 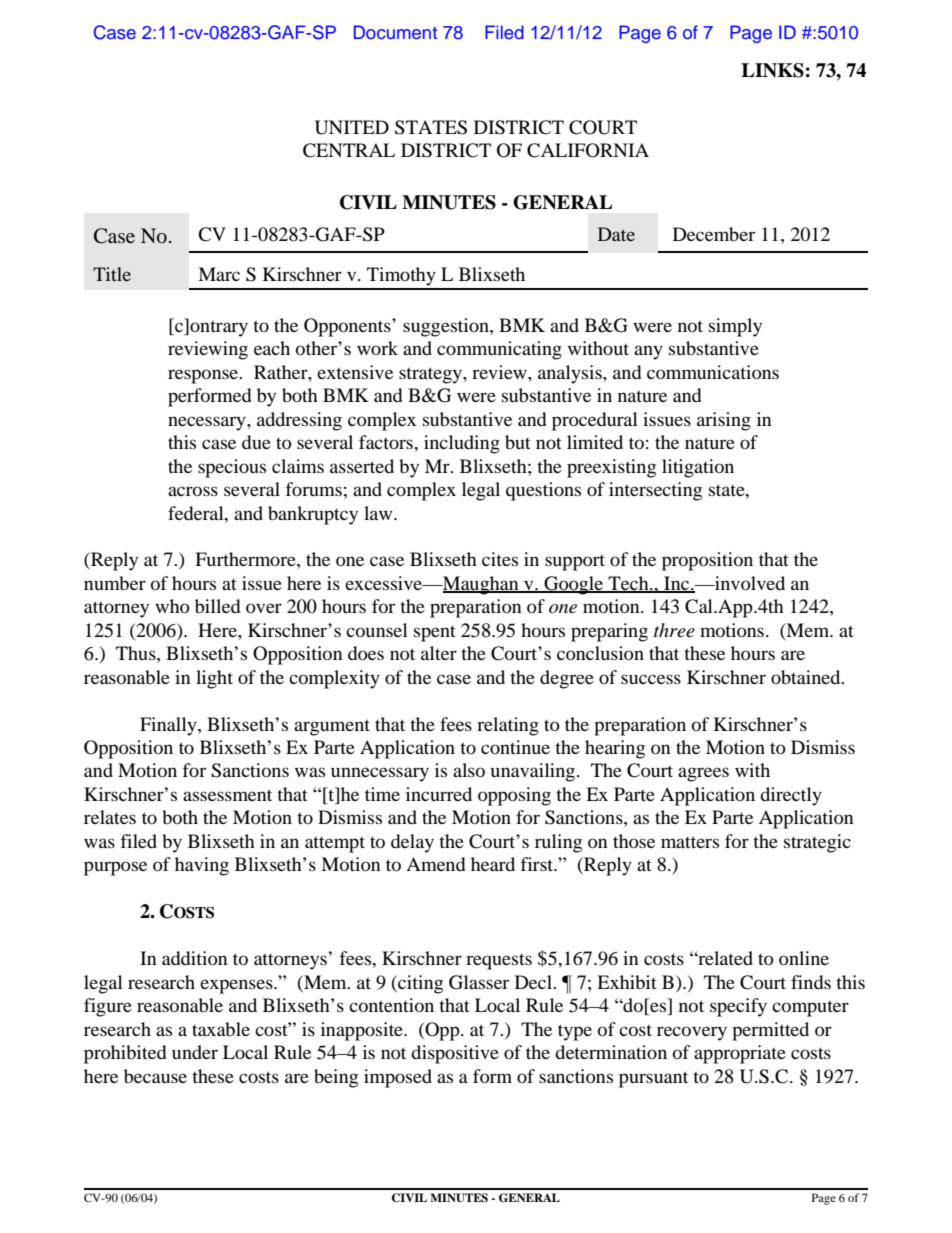 What do you see at coordinates (772, 70) in the screenshot?
I see `LINKS` at bounding box center [772, 70].
